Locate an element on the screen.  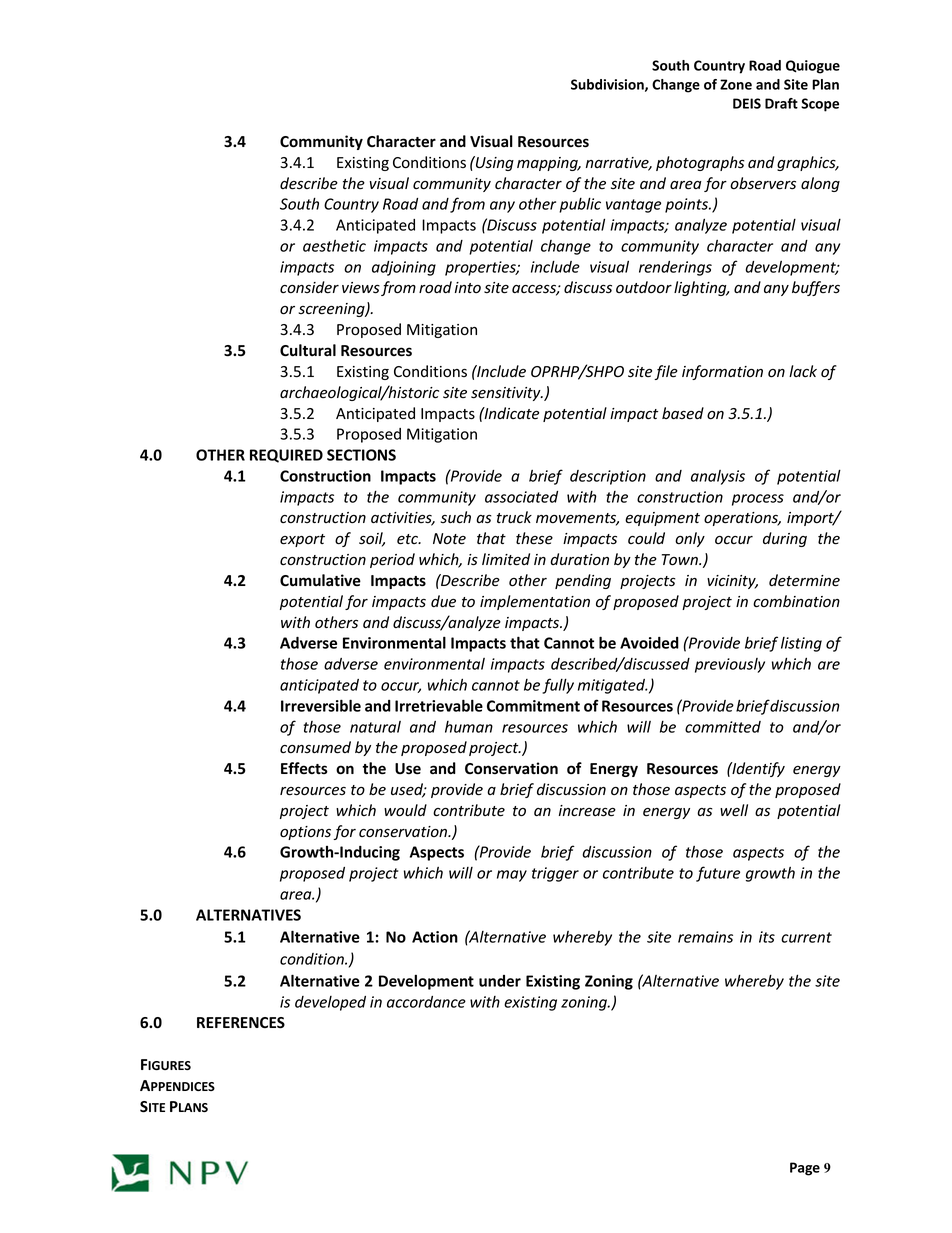
previously is located at coordinates (730, 665).
